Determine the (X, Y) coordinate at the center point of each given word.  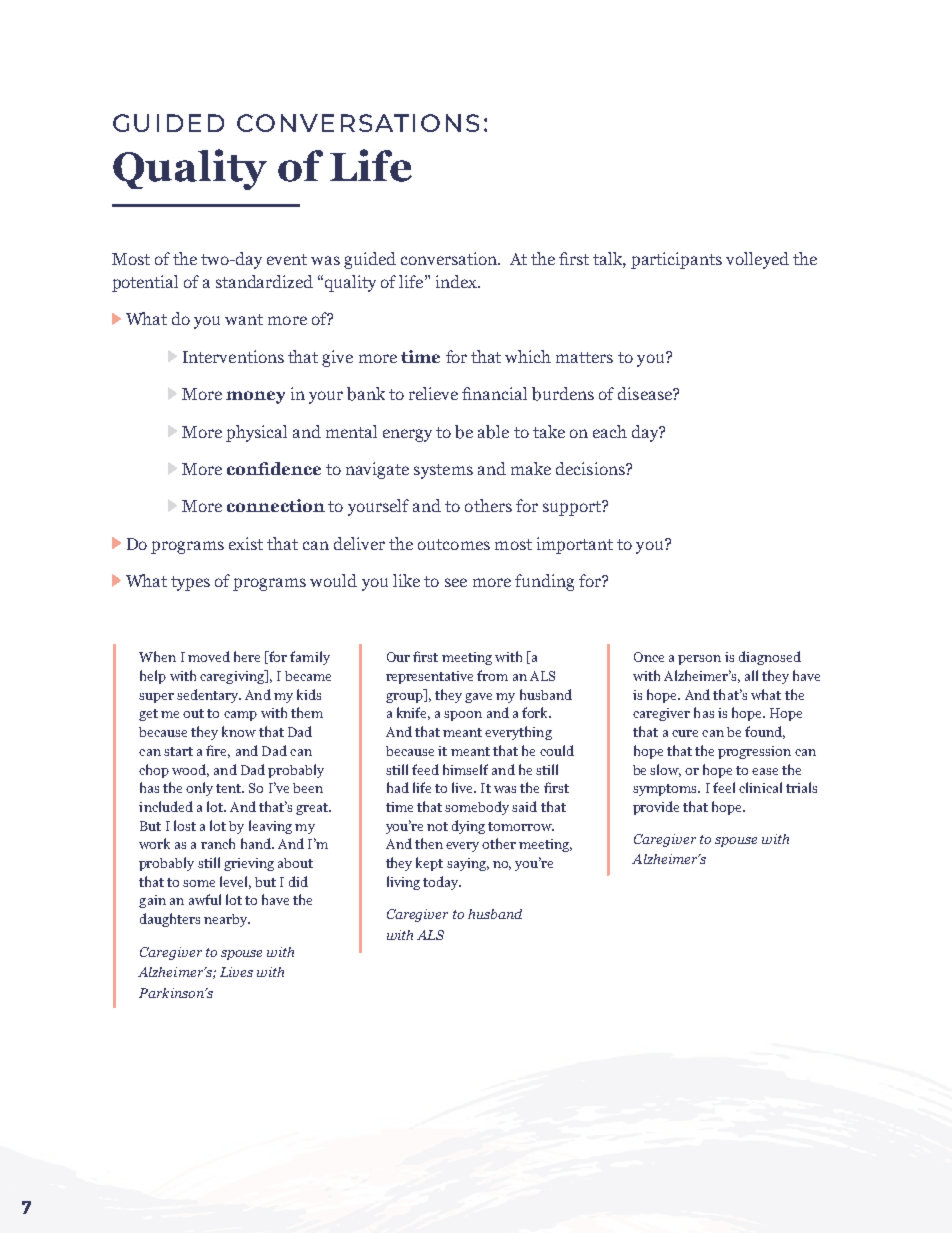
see (456, 582)
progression (754, 752)
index (457, 281)
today (442, 883)
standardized (264, 281)
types (190, 583)
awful (205, 899)
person (699, 660)
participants (676, 260)
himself (465, 769)
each (610, 431)
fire (218, 751)
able (493, 432)
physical (256, 433)
